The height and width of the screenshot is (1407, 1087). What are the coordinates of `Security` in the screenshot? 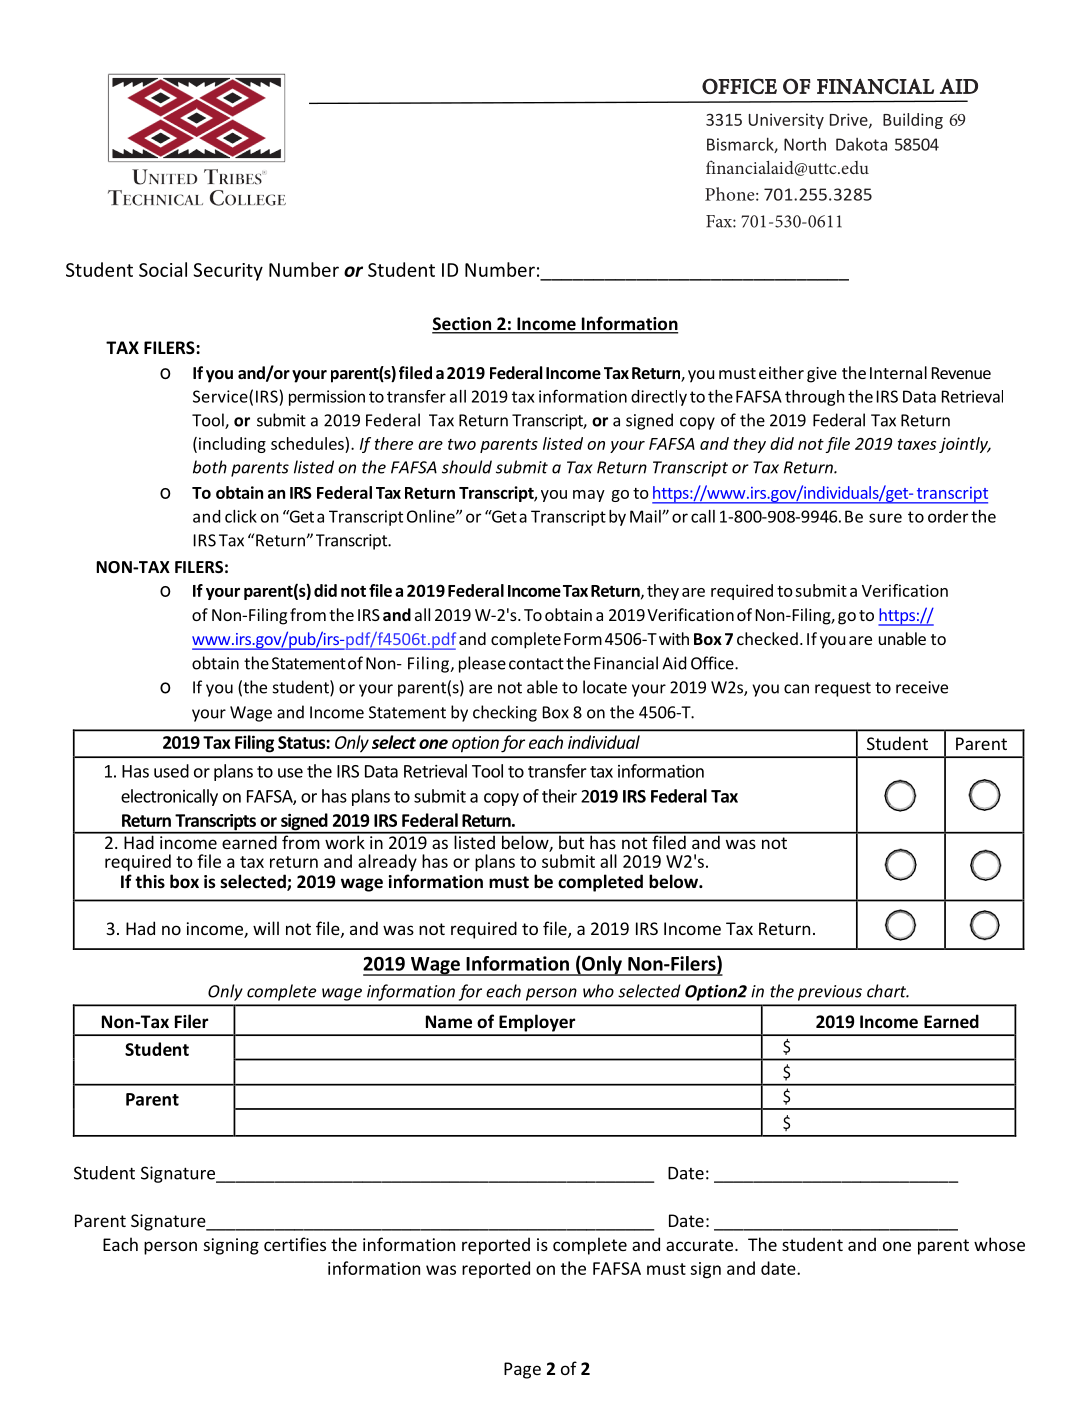 It's located at (228, 272).
